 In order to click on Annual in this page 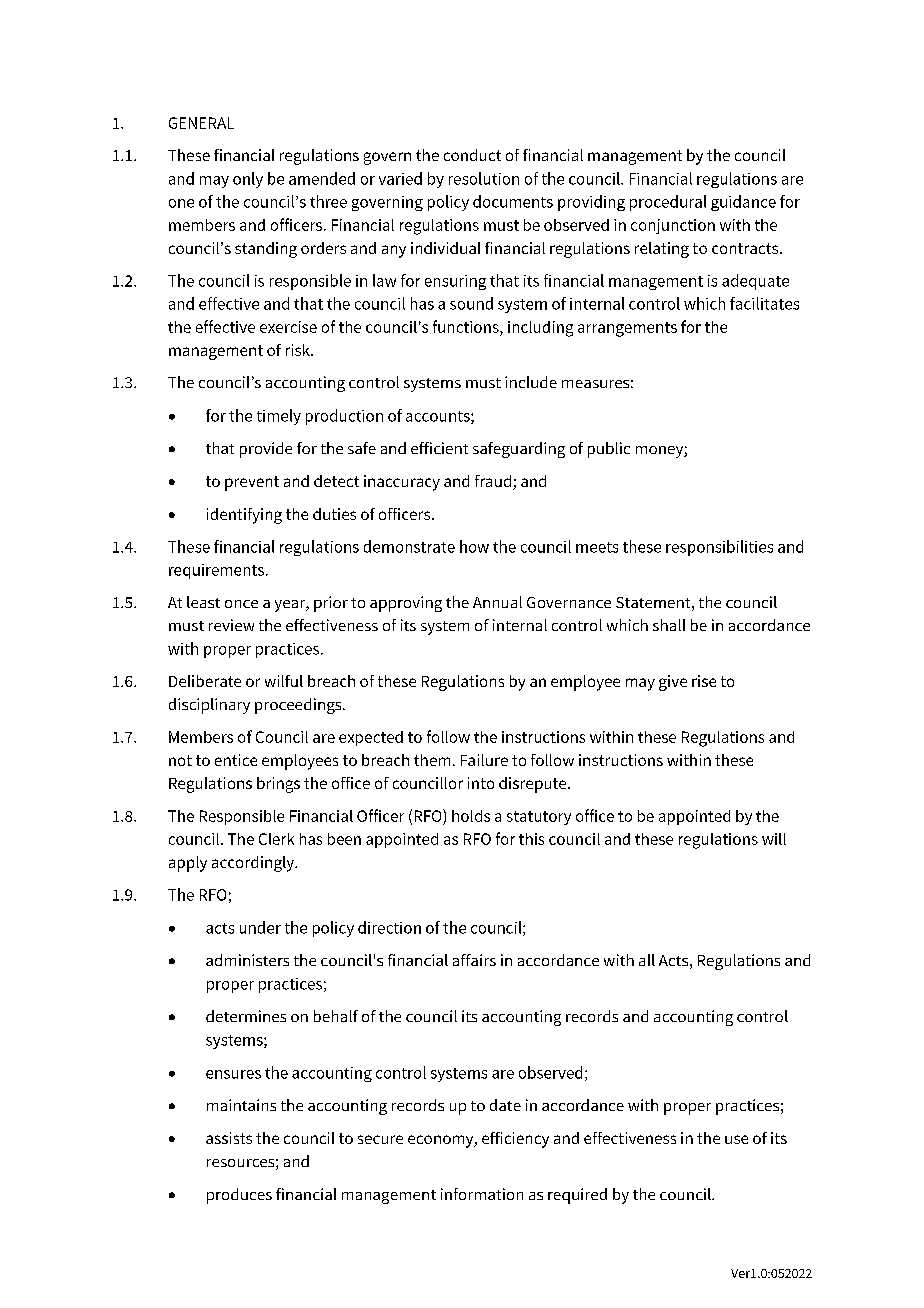, I will do `click(497, 602)`.
